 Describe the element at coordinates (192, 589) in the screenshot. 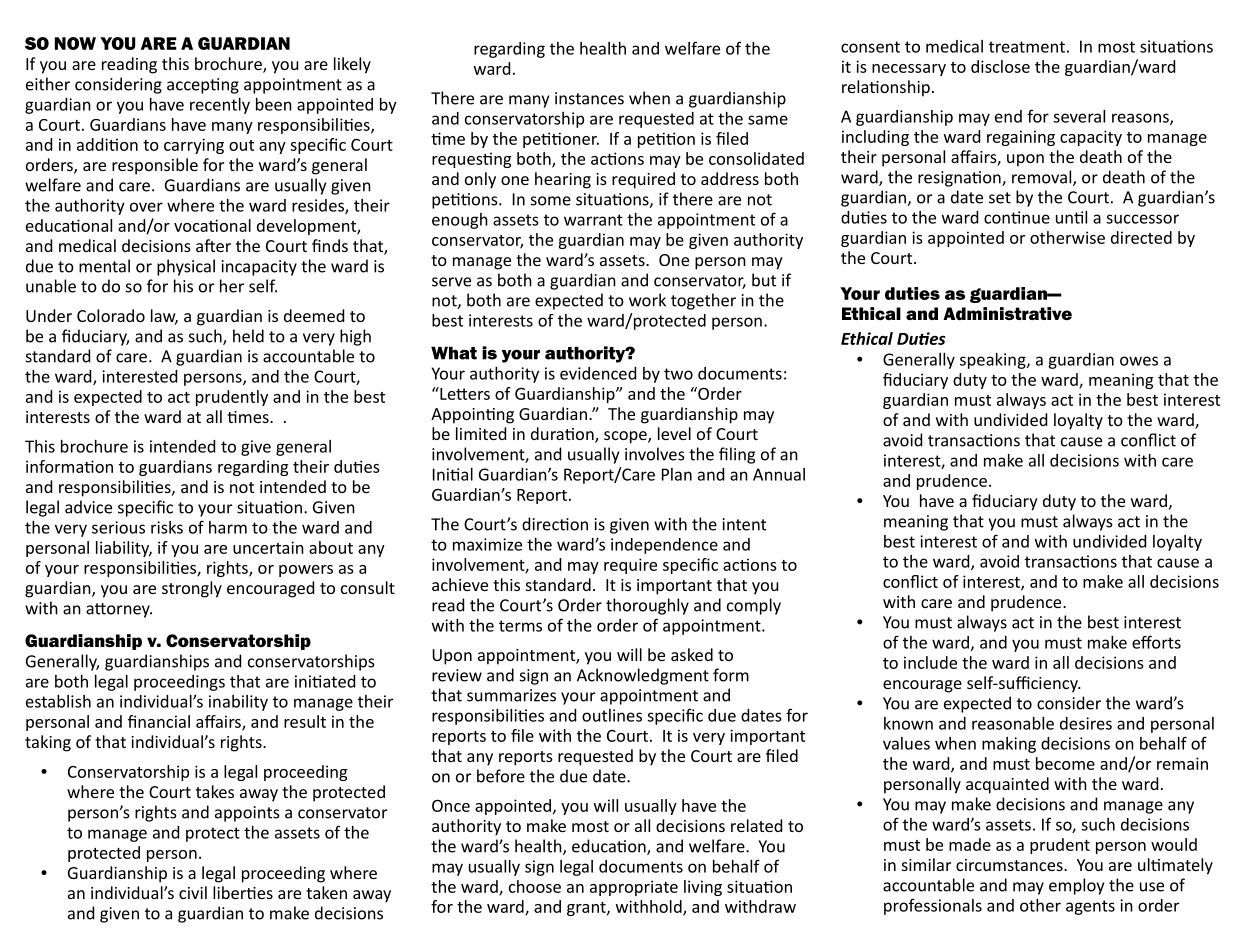

I see `strongly` at that location.
